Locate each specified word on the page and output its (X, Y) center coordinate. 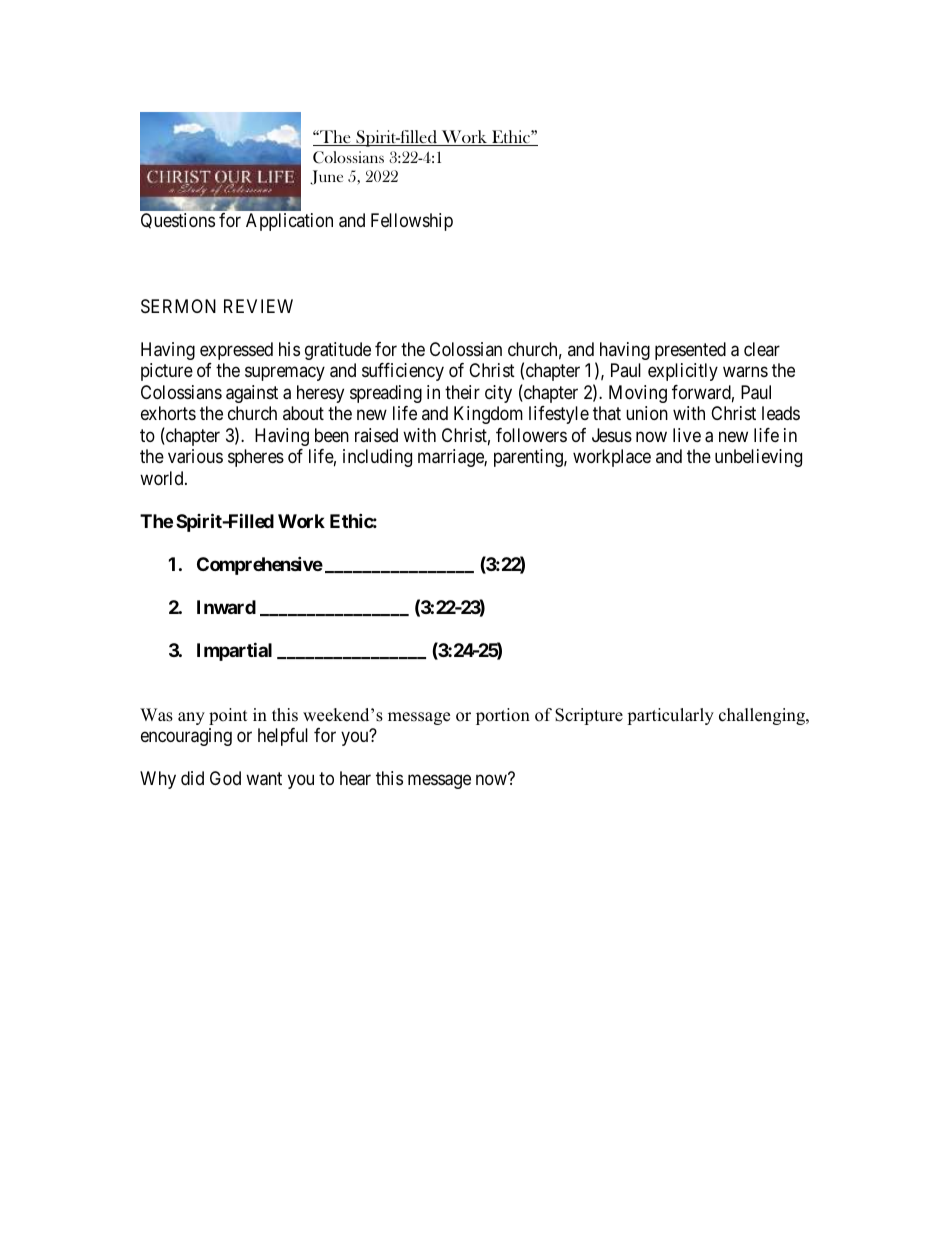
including (377, 458)
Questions (178, 221)
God (225, 778)
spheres (256, 458)
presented (690, 351)
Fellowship (412, 222)
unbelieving (758, 458)
